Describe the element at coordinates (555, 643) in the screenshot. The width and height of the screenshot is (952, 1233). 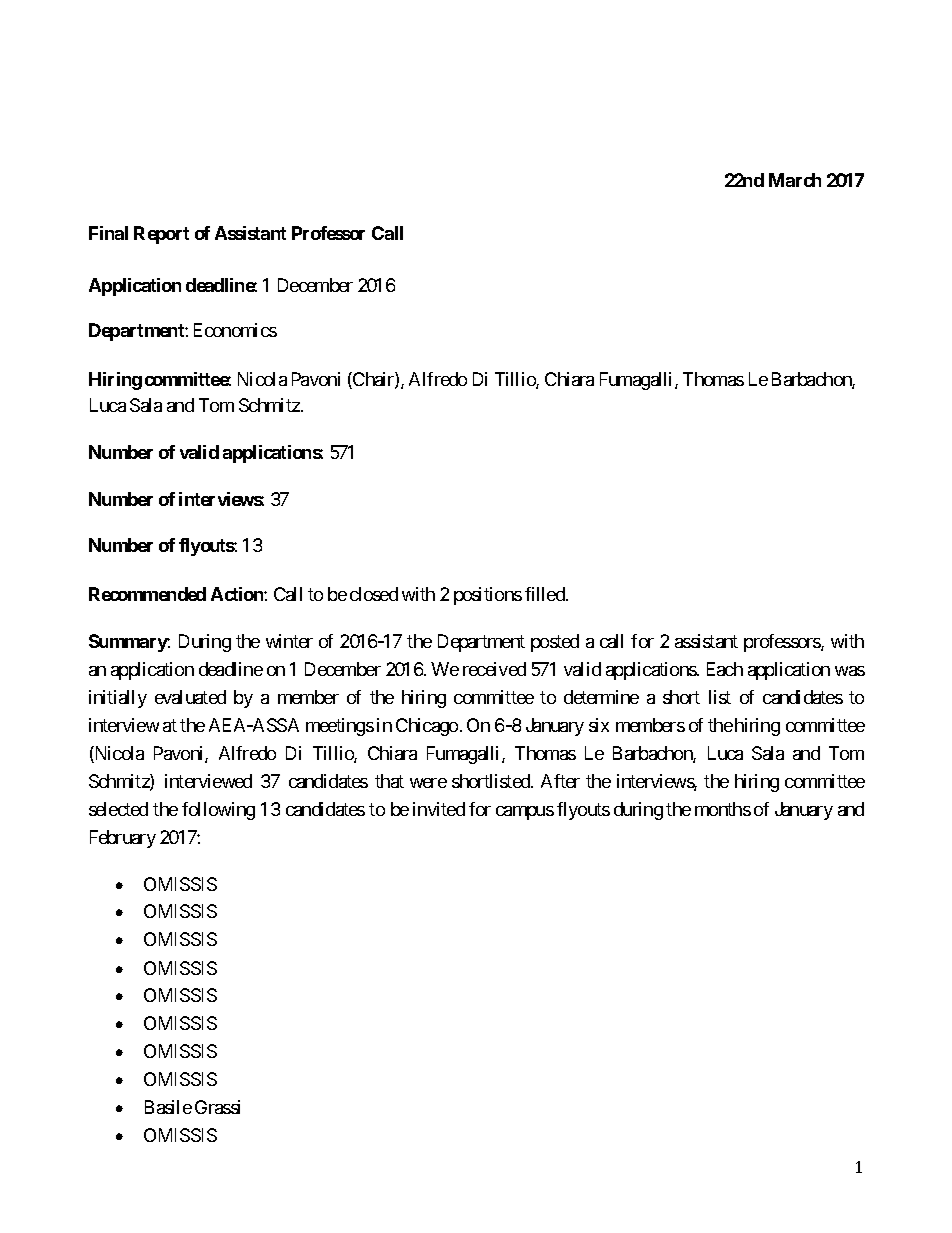
I see `posted` at that location.
